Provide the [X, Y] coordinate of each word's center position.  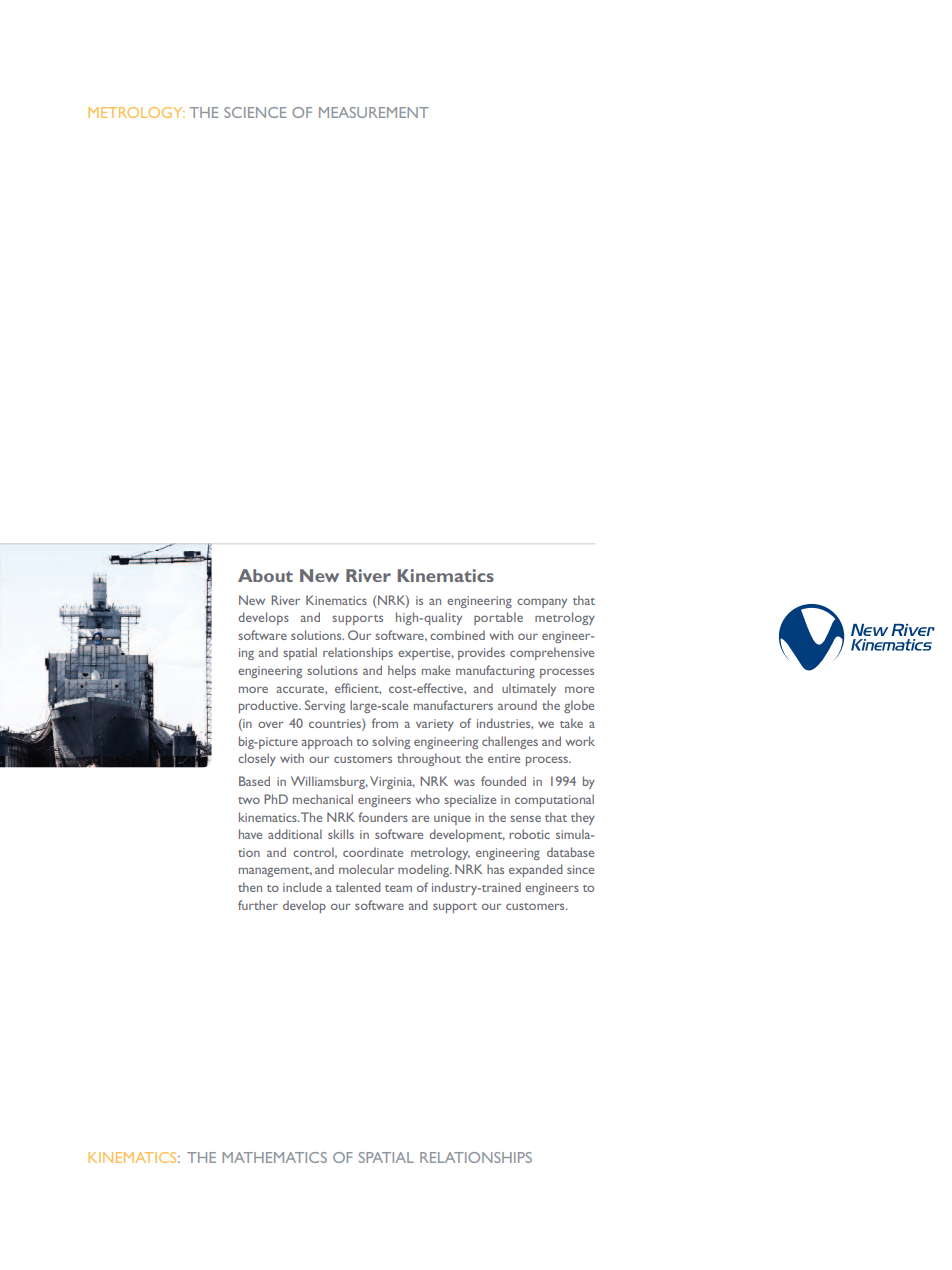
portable [498, 618]
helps [402, 671]
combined [457, 635]
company [542, 603]
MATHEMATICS [274, 1157]
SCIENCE [255, 112]
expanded [536, 870]
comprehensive [552, 653]
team [398, 888]
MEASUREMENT [374, 112]
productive [269, 706]
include [302, 887]
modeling [424, 870]
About [265, 575]
